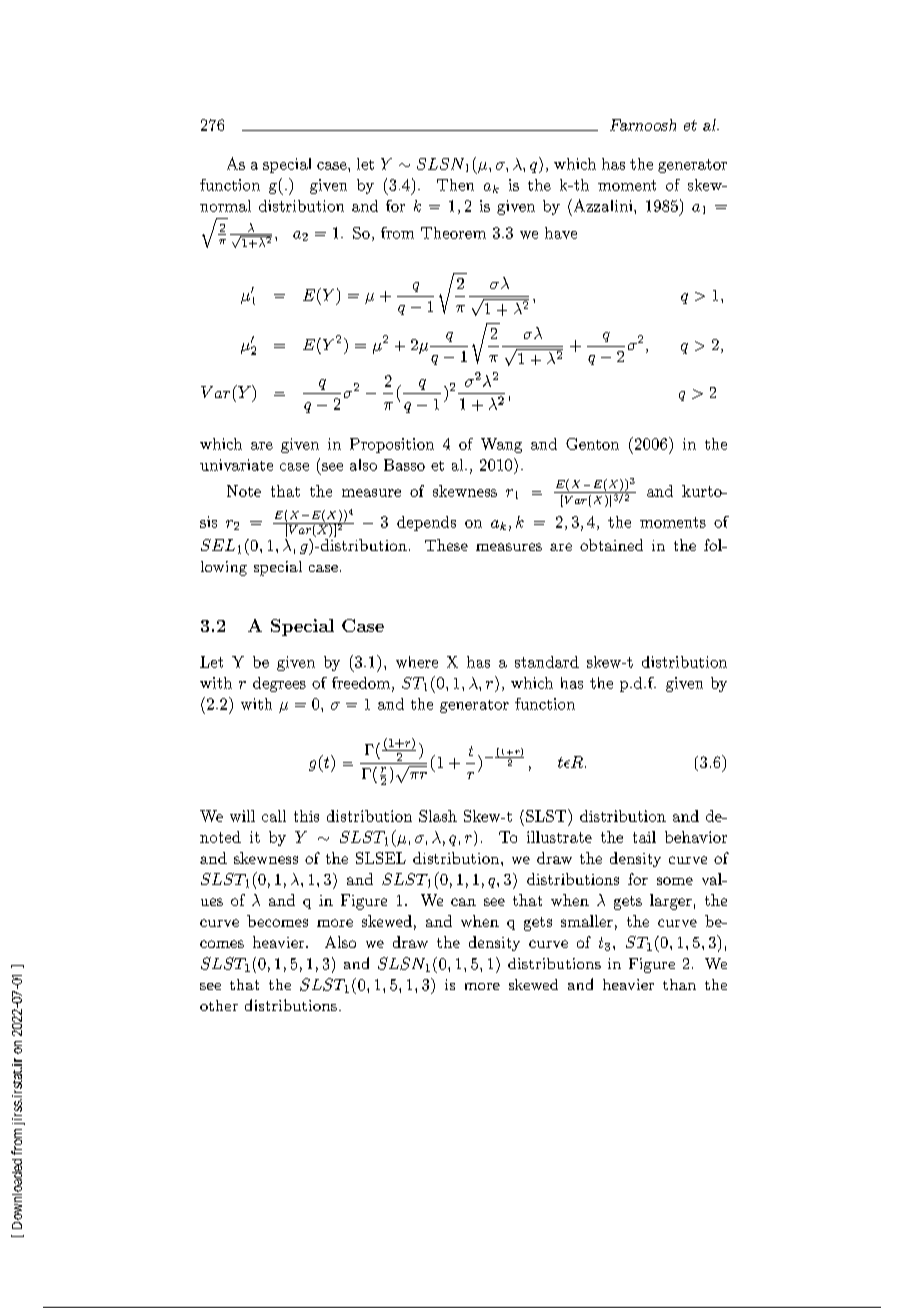 This image has height=1308, width=924. What do you see at coordinates (679, 984) in the image?
I see `than` at bounding box center [679, 984].
